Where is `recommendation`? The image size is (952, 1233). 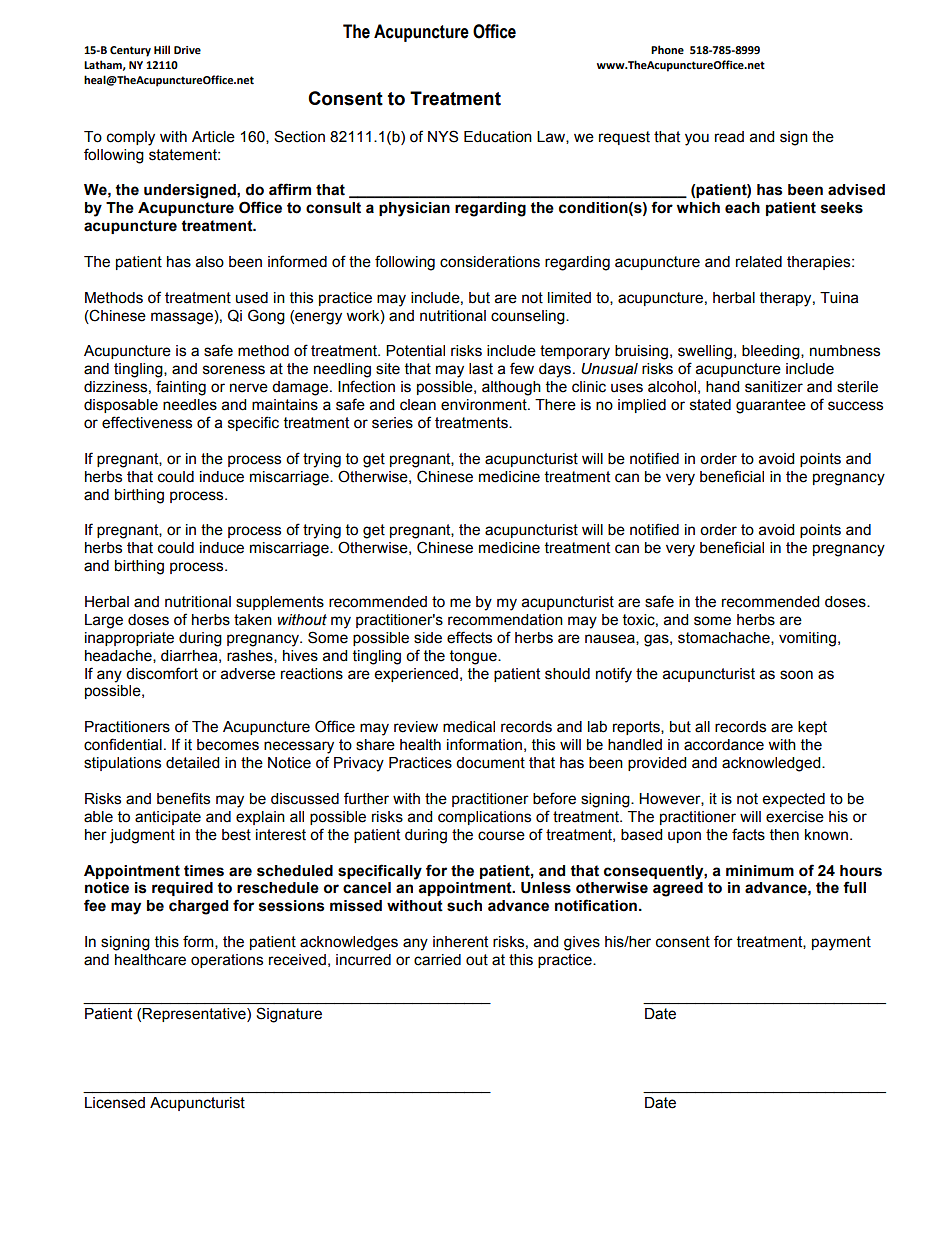 recommendation is located at coordinates (505, 620).
